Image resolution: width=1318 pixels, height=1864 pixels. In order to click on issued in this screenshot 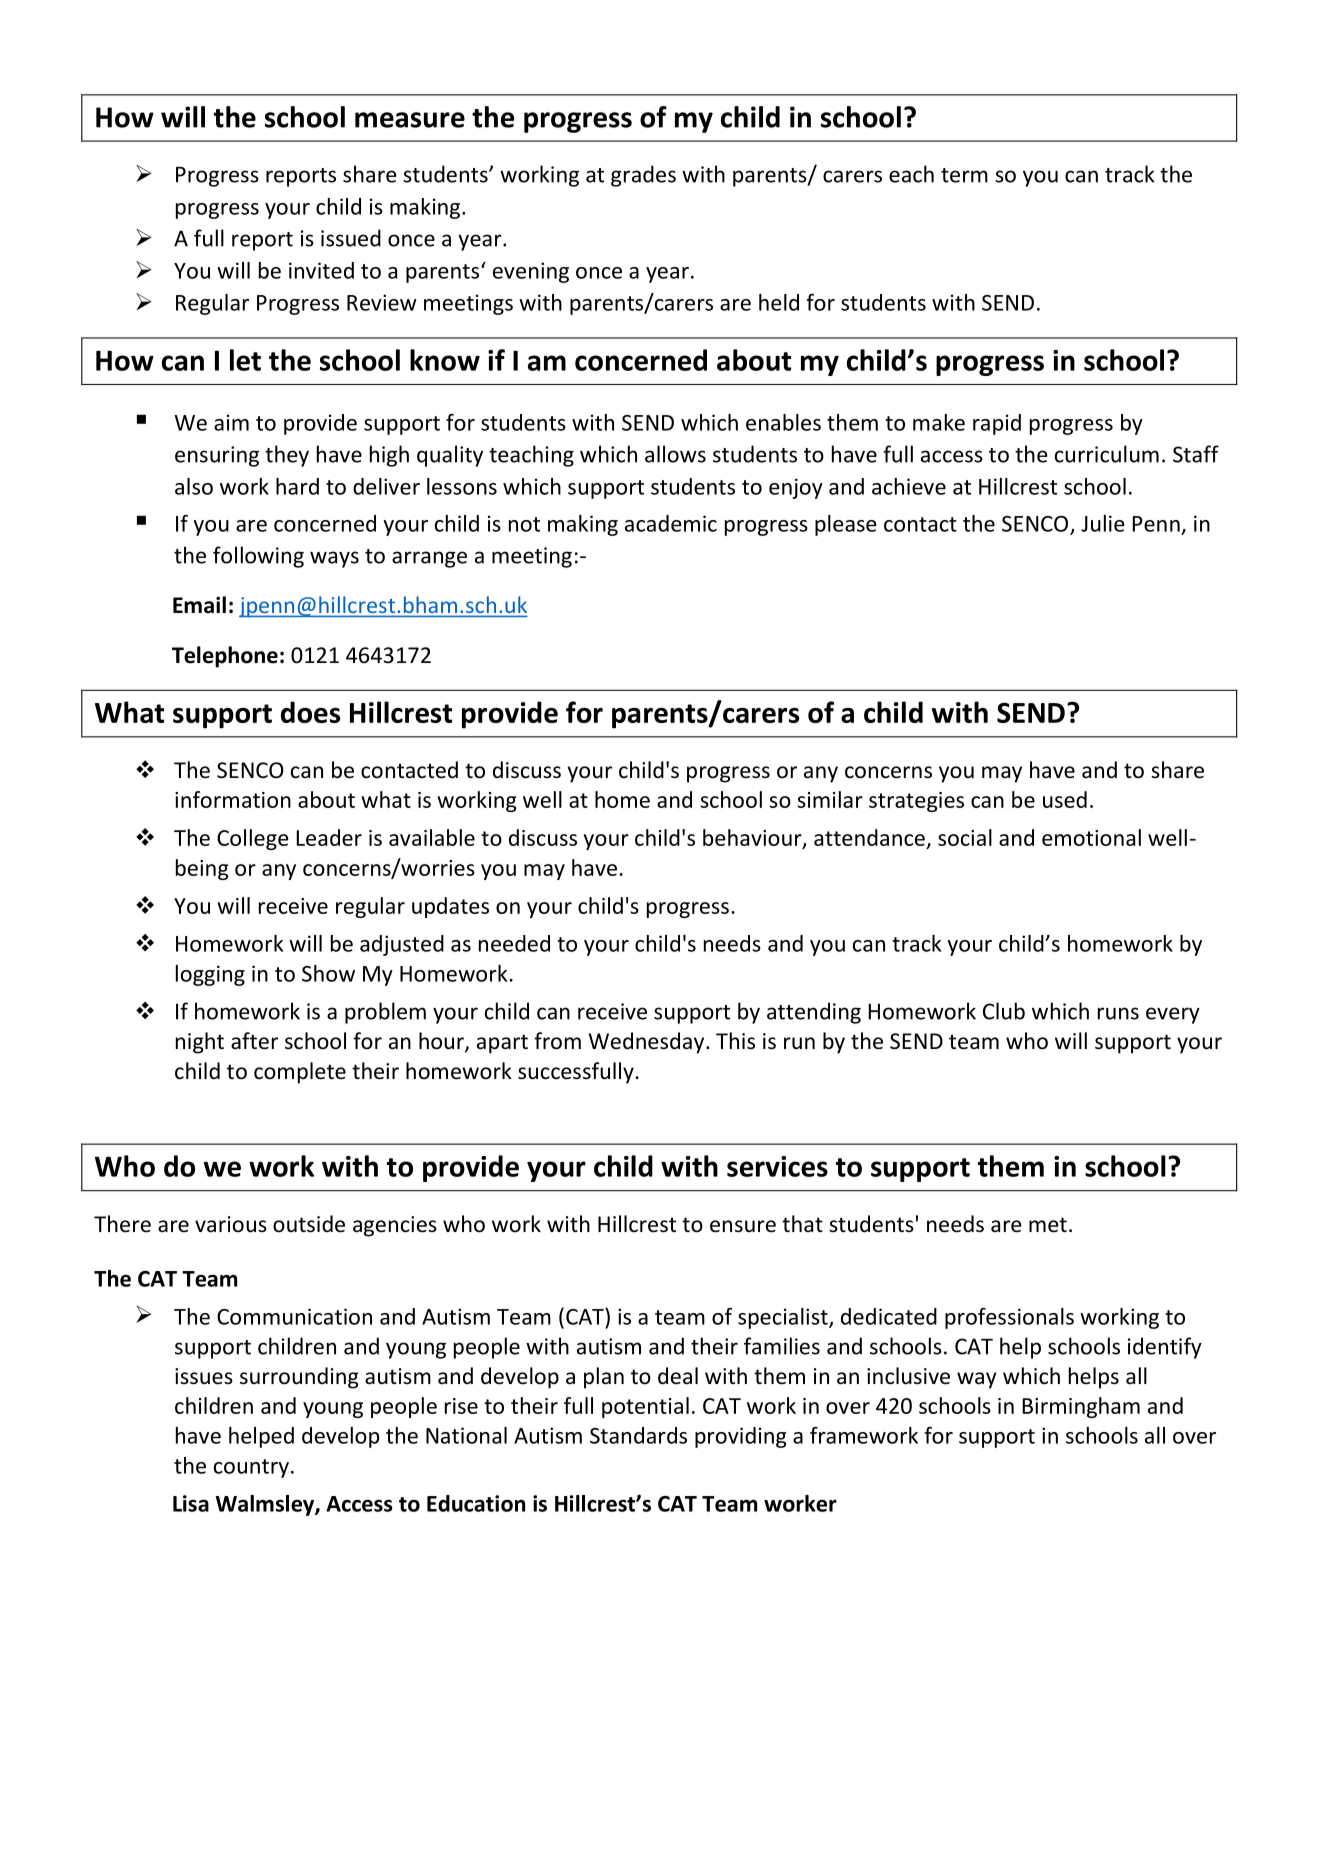, I will do `click(351, 238)`.
